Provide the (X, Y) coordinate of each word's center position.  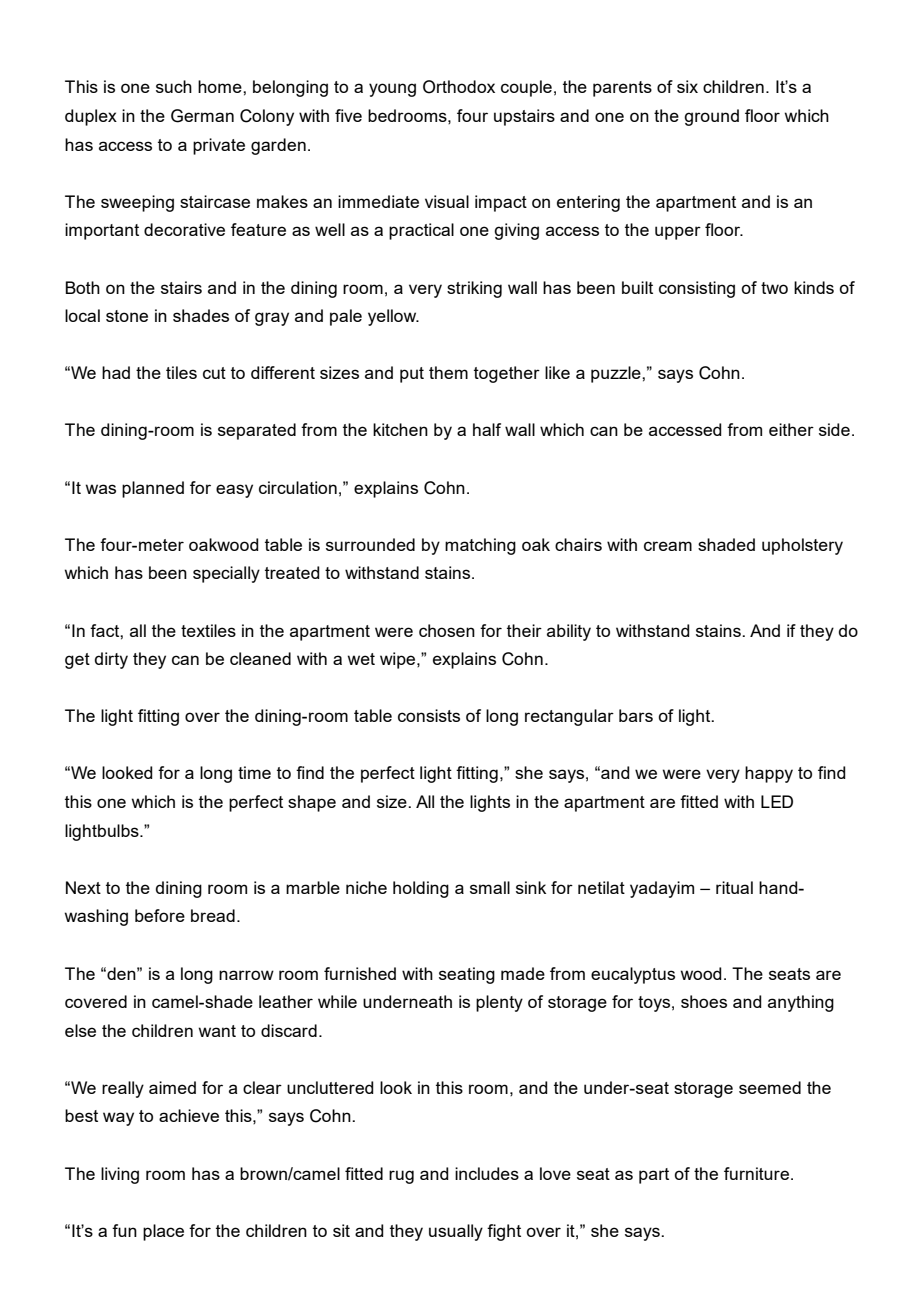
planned (153, 489)
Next (83, 887)
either (791, 429)
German (202, 116)
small (490, 887)
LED (777, 801)
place (163, 1232)
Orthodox (459, 87)
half (487, 429)
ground (711, 117)
